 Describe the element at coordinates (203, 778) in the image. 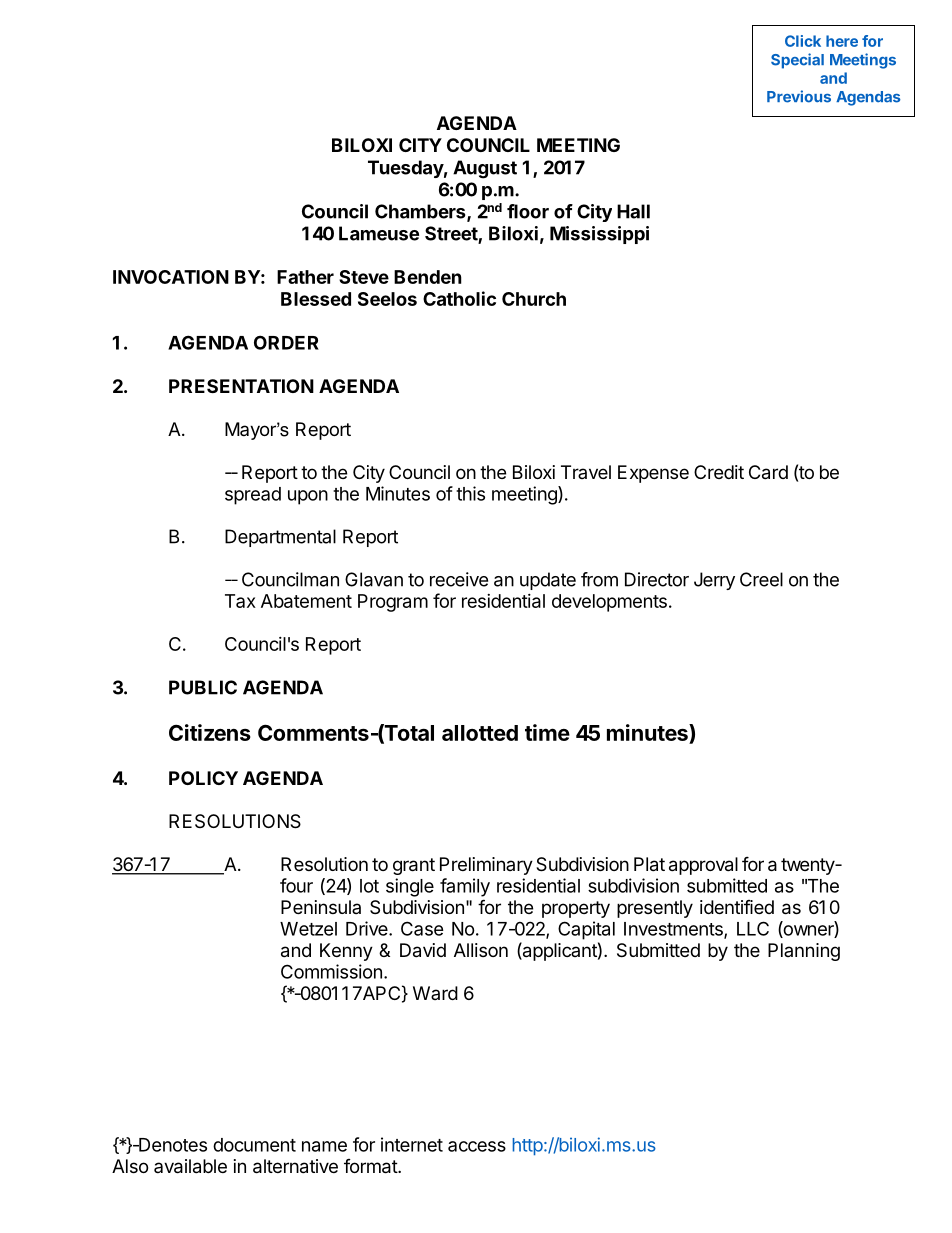

I see `POLICY` at that location.
